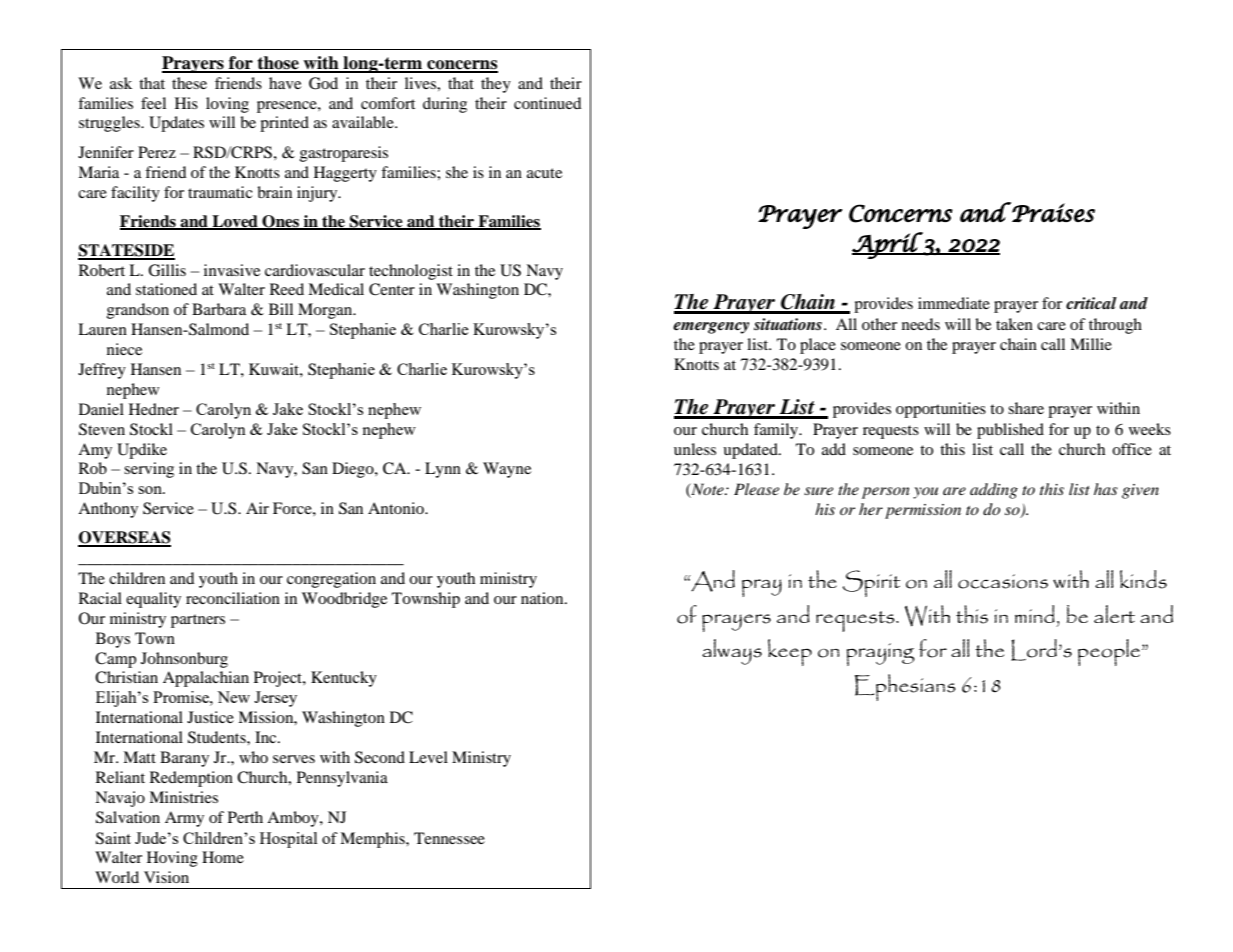  What do you see at coordinates (695, 449) in the screenshot?
I see `unless` at bounding box center [695, 449].
